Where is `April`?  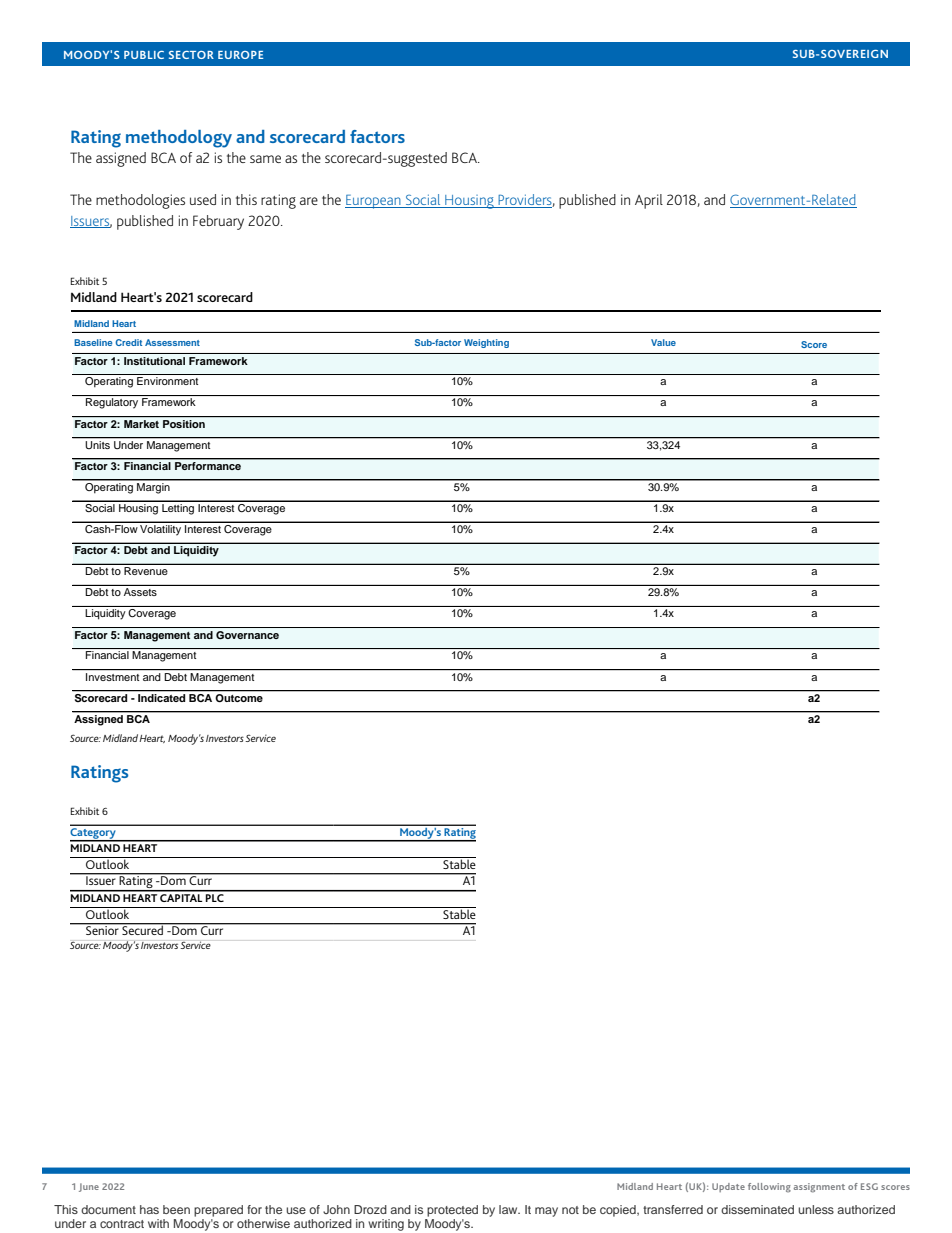 April is located at coordinates (649, 201).
